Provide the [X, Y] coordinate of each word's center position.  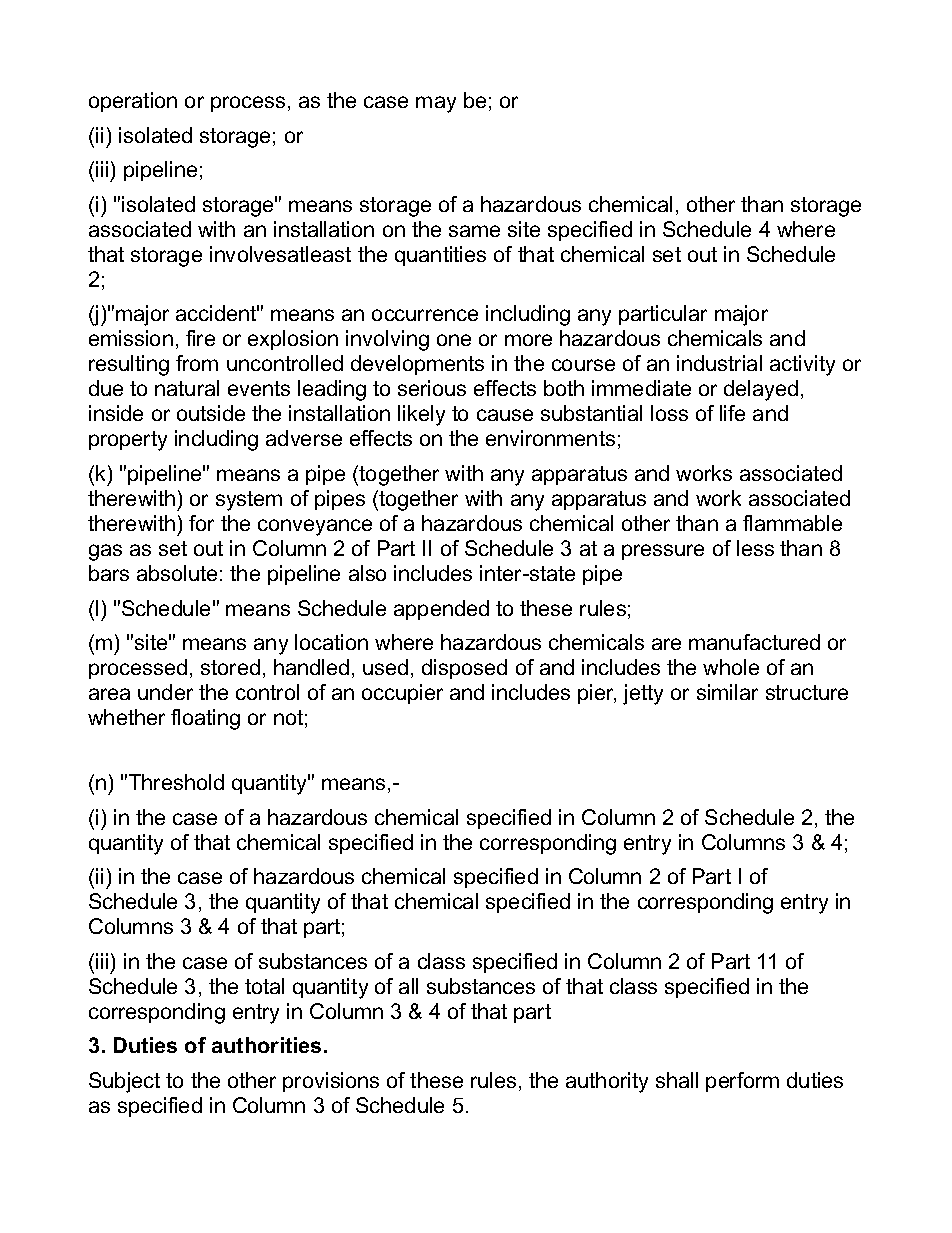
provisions [331, 1082]
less [755, 548]
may [436, 104]
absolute [177, 573]
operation [133, 102]
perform [742, 1082]
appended [441, 610]
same [474, 231]
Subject [124, 1082]
